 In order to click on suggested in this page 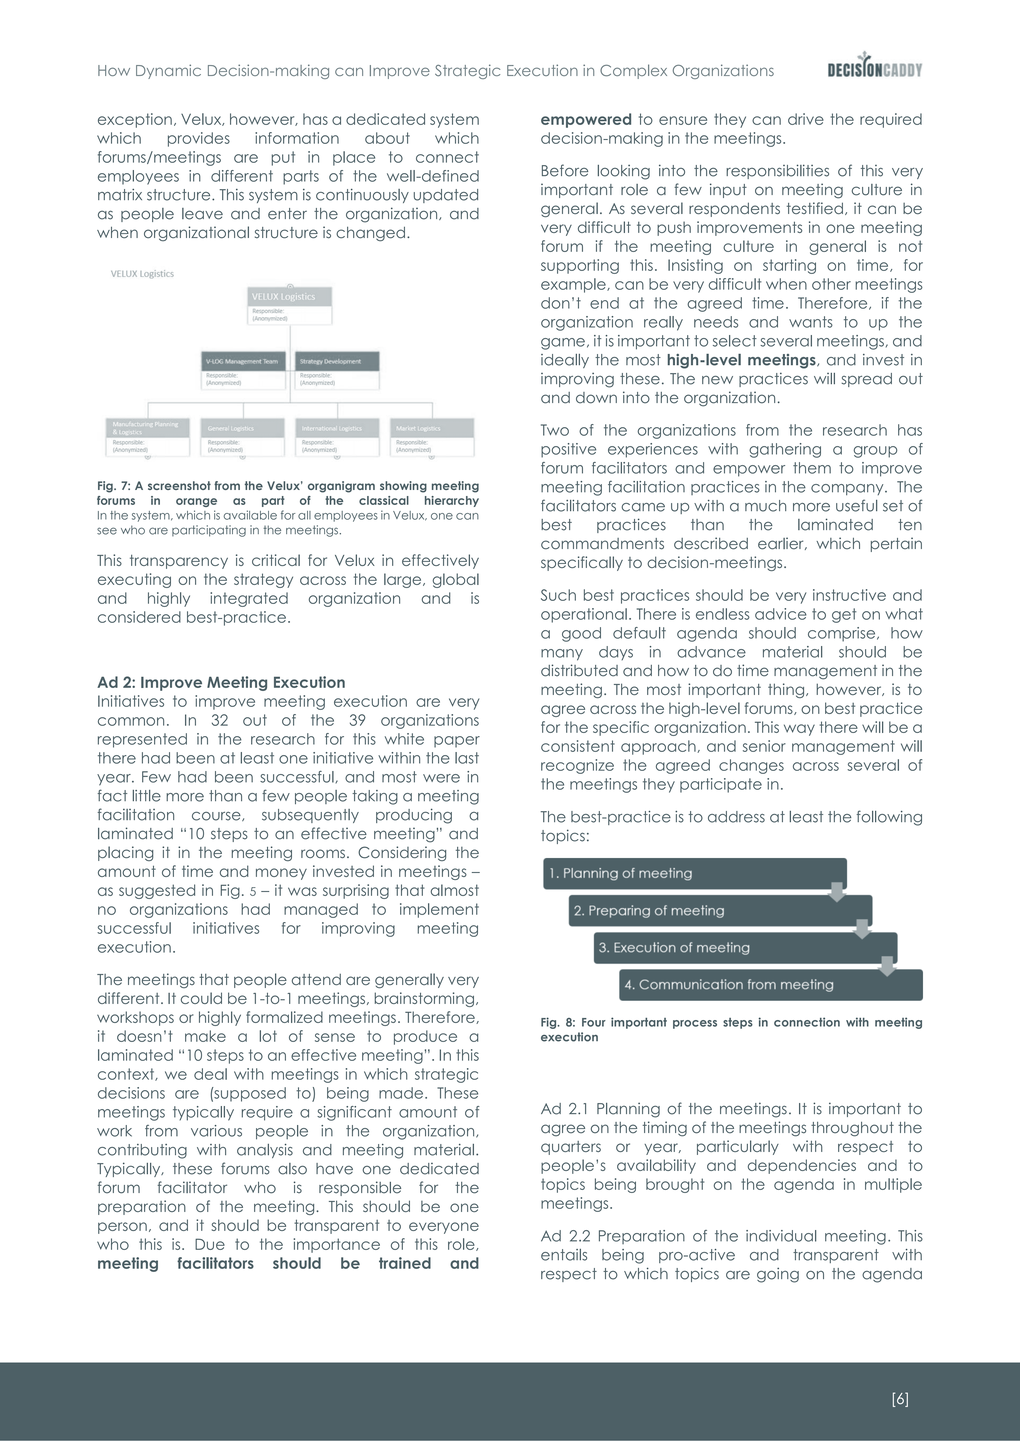, I will do `click(157, 891)`.
